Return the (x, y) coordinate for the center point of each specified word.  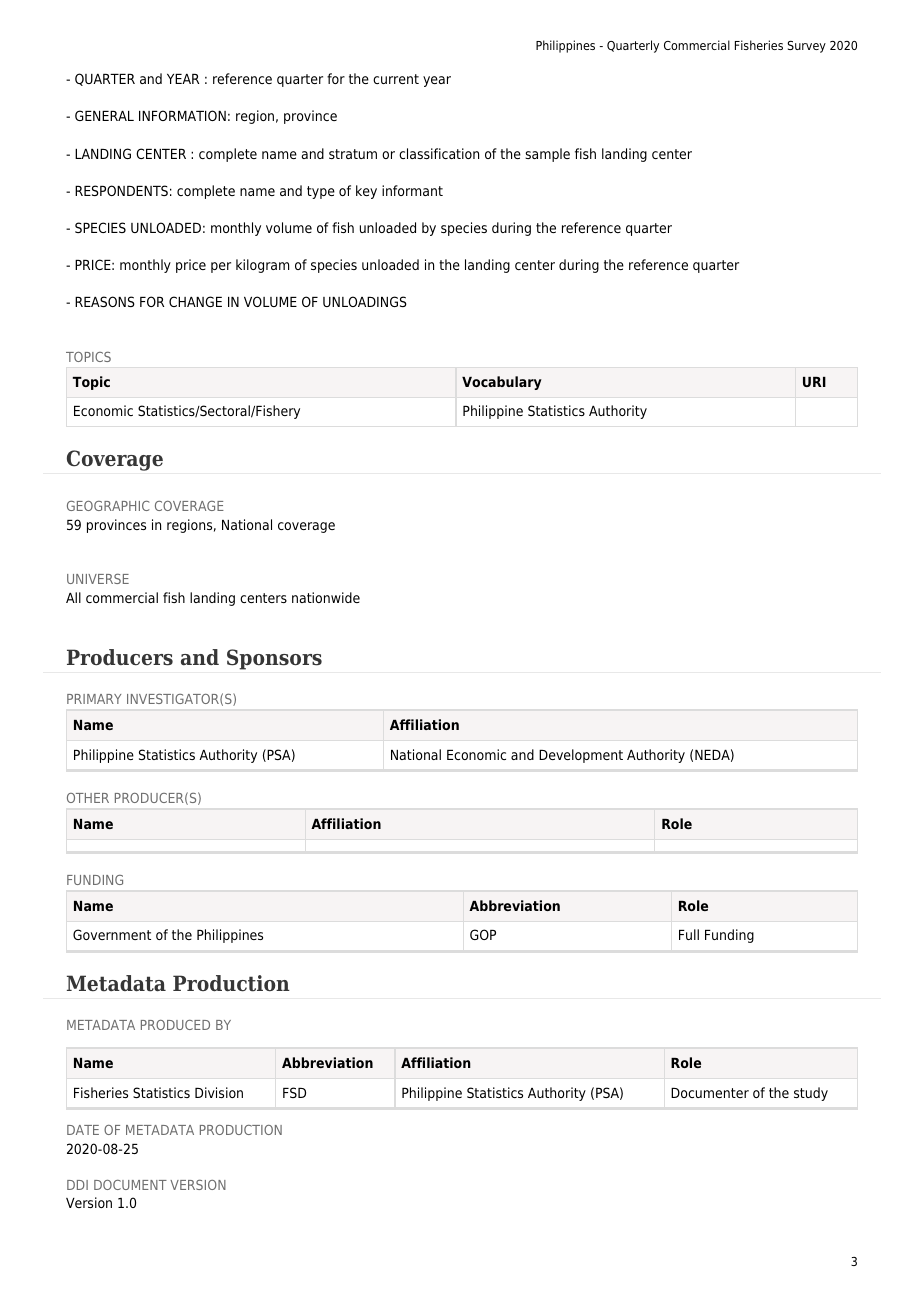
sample (547, 155)
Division (219, 1092)
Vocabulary (502, 383)
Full (689, 934)
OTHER (88, 798)
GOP (483, 934)
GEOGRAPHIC (108, 506)
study (811, 1094)
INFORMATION (182, 115)
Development (581, 756)
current (396, 79)
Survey (806, 47)
